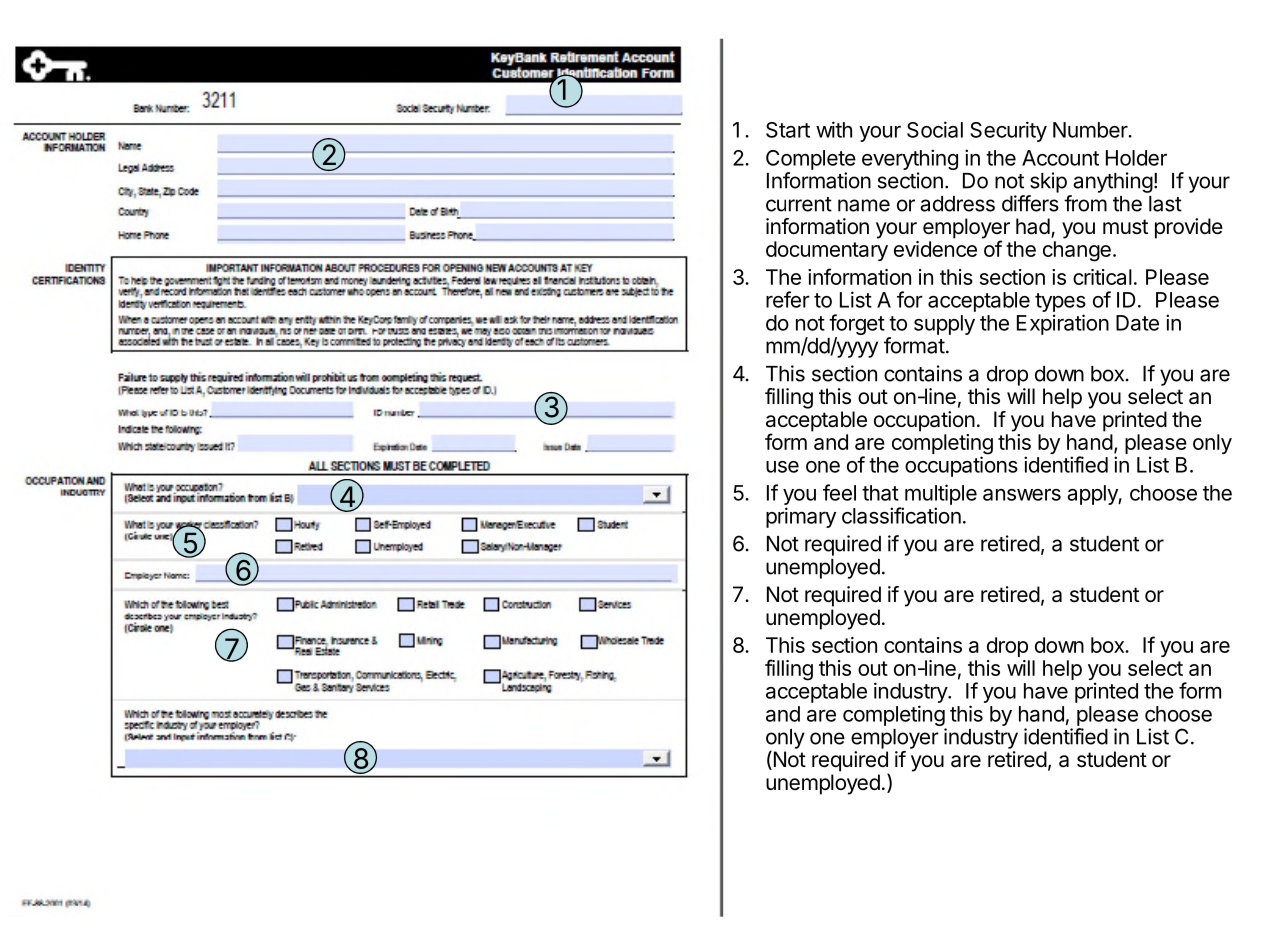 Image resolution: width=1270 pixels, height=952 pixels. I want to click on supply, so click(944, 325).
